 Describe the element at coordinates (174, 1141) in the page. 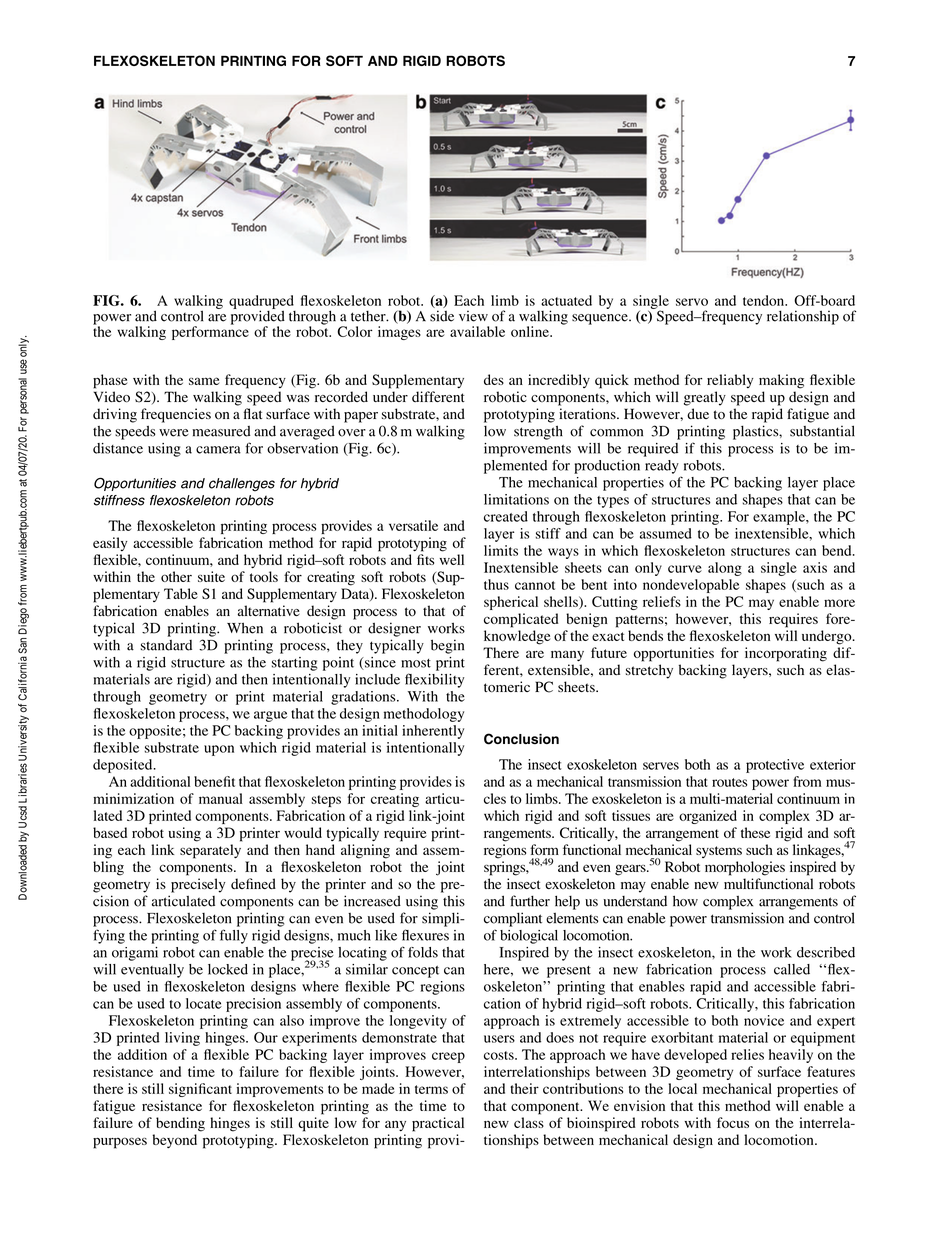

I see `beyond` at that location.
